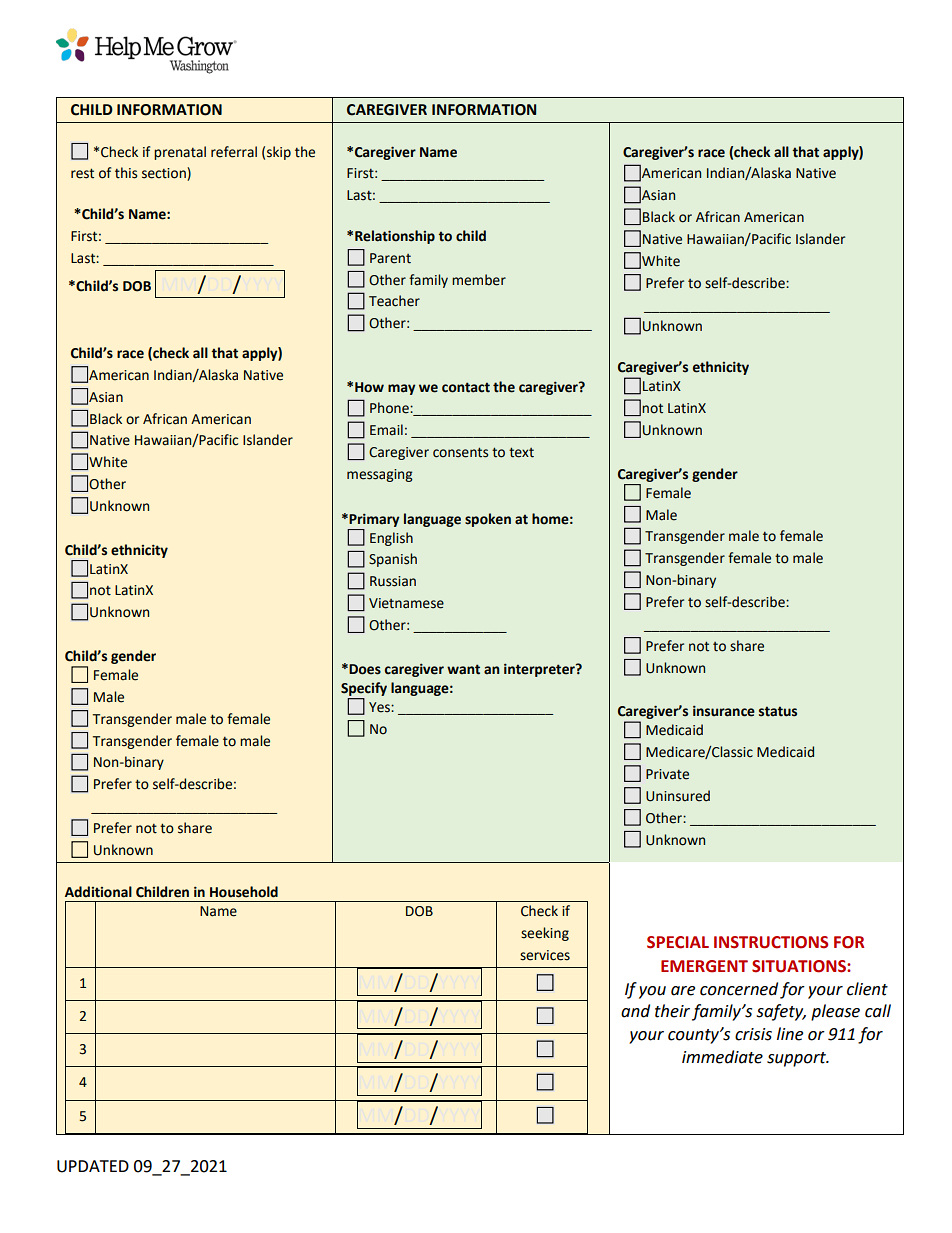  What do you see at coordinates (93, 1166) in the screenshot?
I see `UPDATED` at bounding box center [93, 1166].
